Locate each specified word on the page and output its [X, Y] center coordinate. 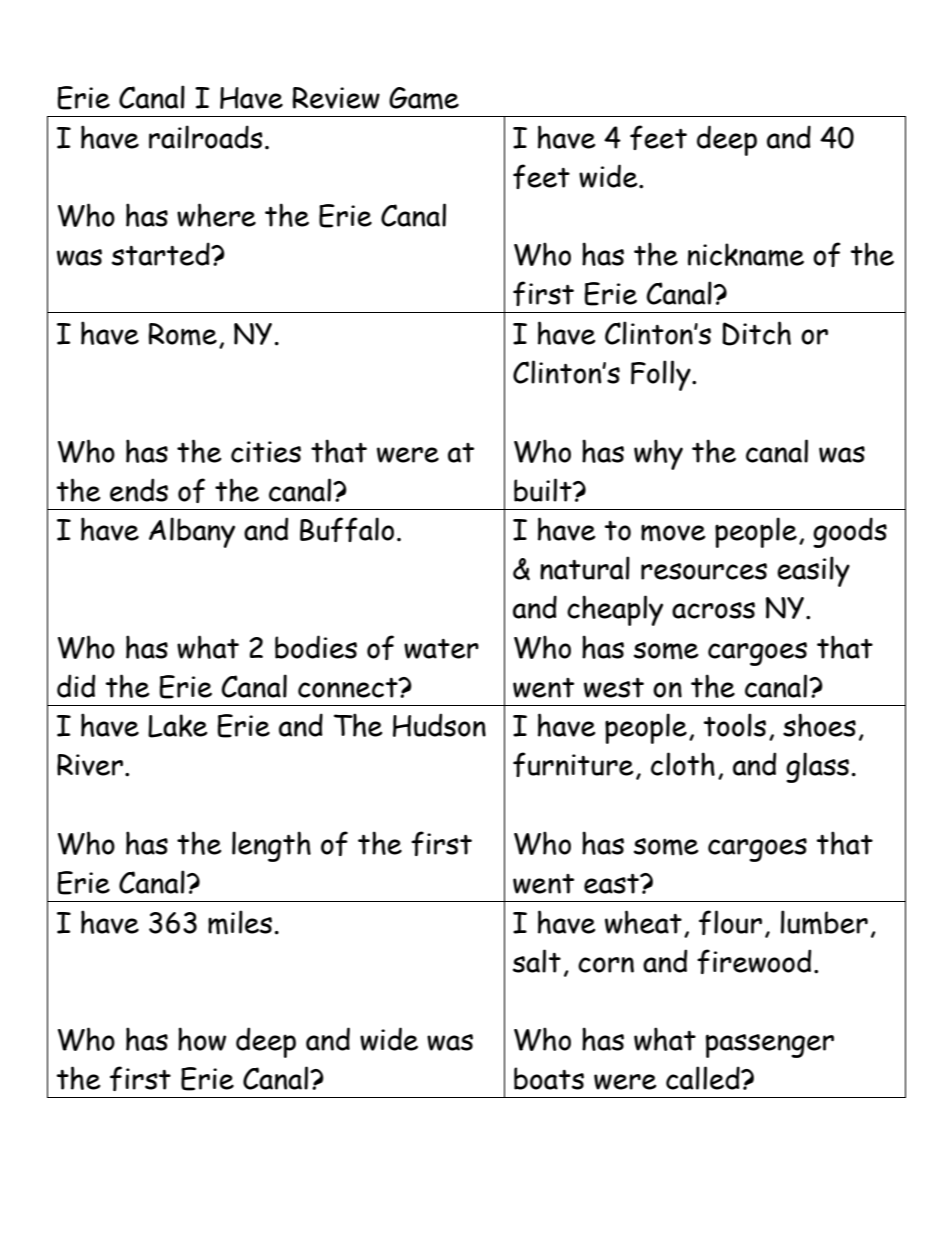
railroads [206, 137]
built [544, 490]
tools [734, 725]
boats [549, 1078]
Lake [177, 726]
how [202, 1039]
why [658, 454]
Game [424, 98]
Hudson [439, 725]
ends [139, 490]
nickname [746, 255]
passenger [770, 1046]
